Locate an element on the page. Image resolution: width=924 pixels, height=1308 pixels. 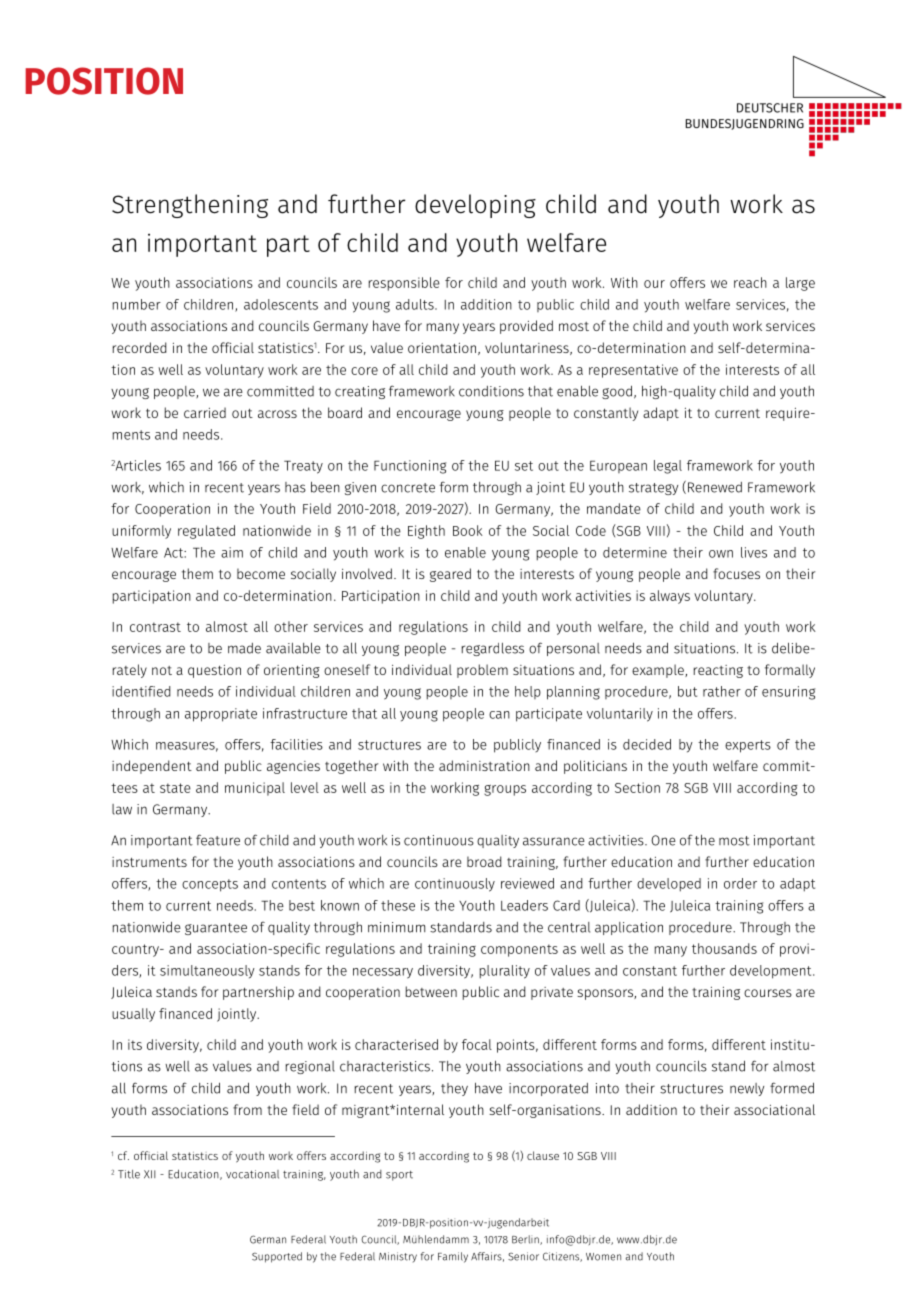
Family is located at coordinates (453, 1257).
